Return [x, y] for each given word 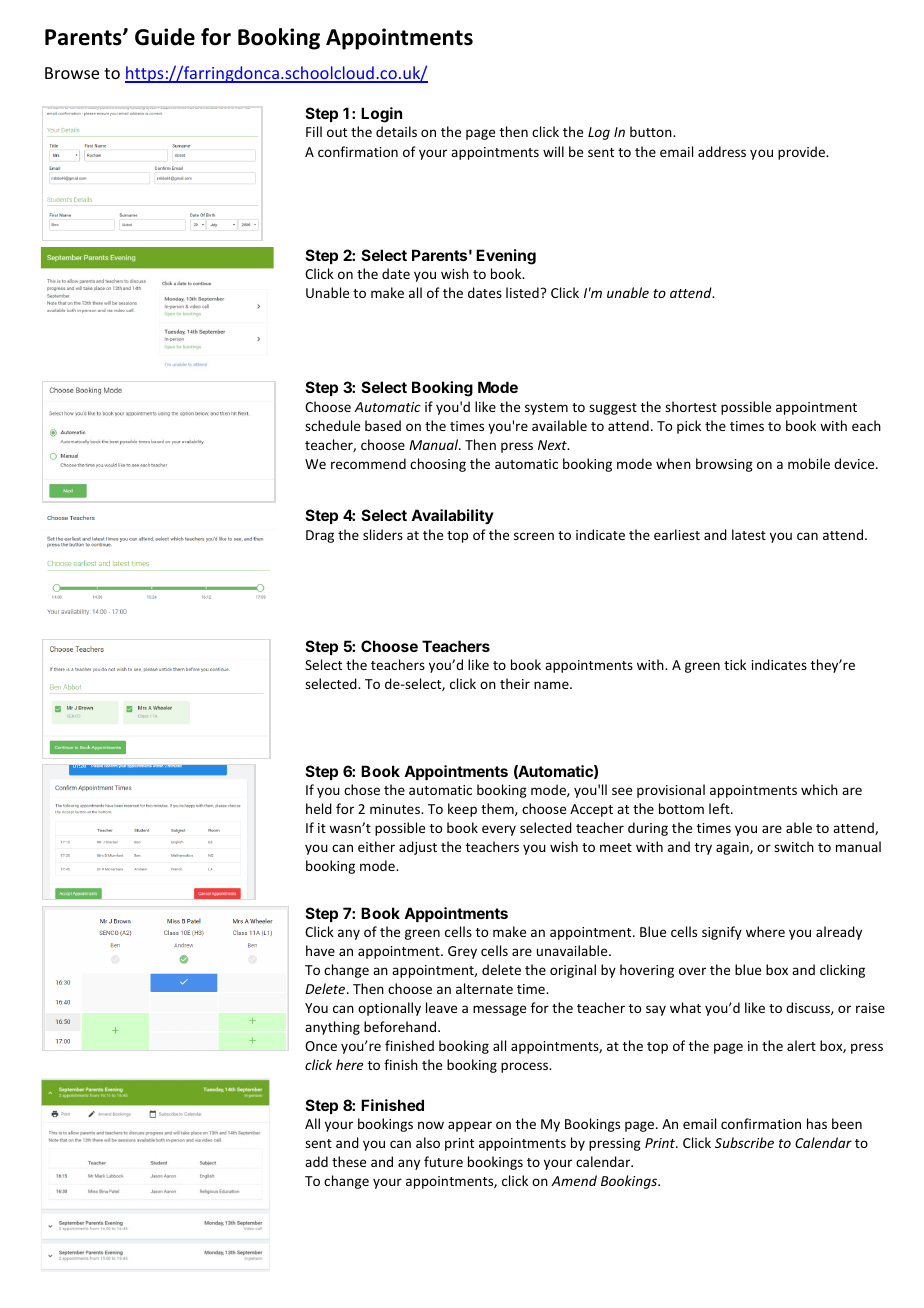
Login [381, 115]
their [515, 683]
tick [735, 664]
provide [803, 153]
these [349, 1161]
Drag [320, 536]
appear [470, 1126]
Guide [165, 37]
